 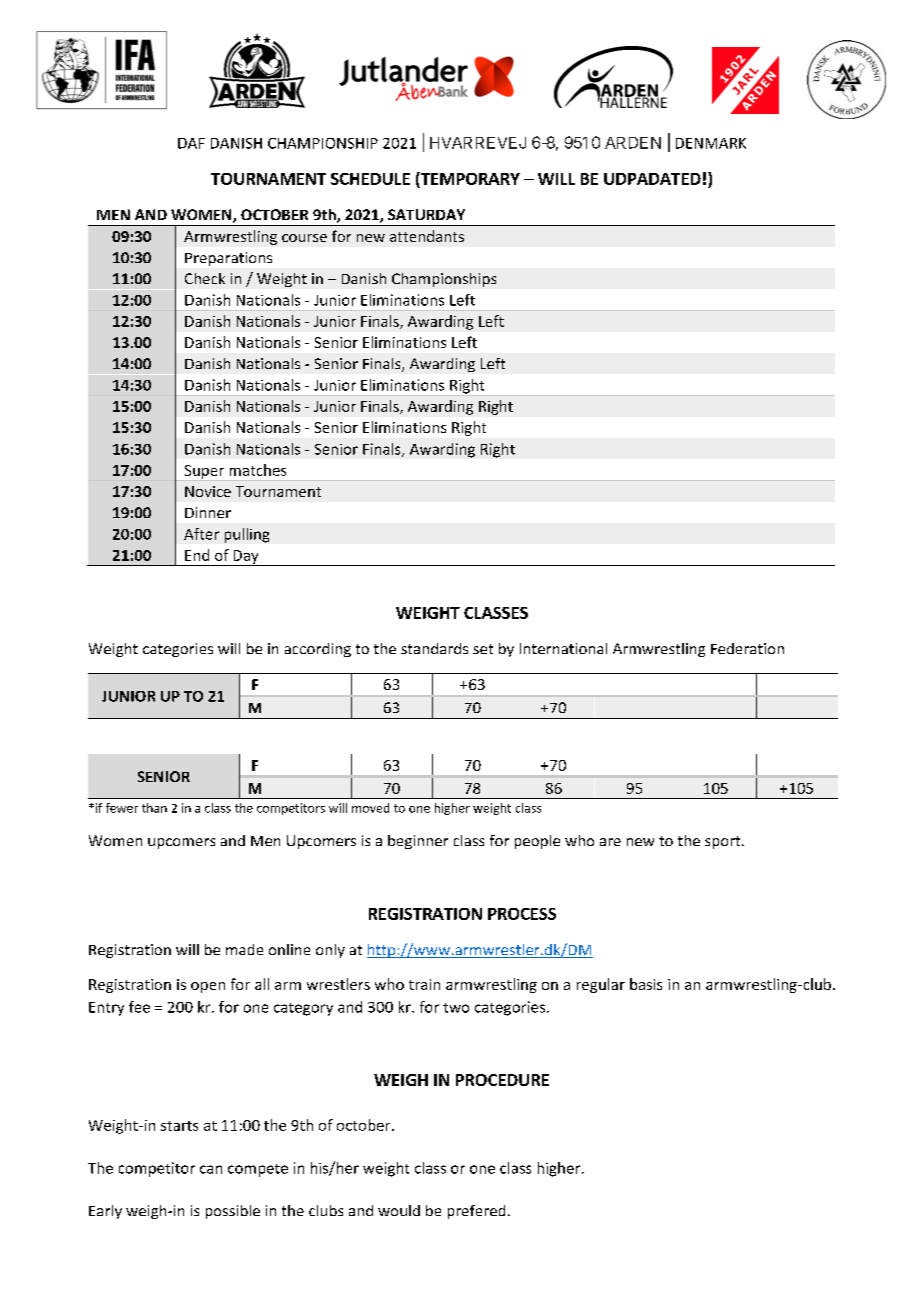 What do you see at coordinates (426, 214) in the page?
I see `SATURDAY` at bounding box center [426, 214].
